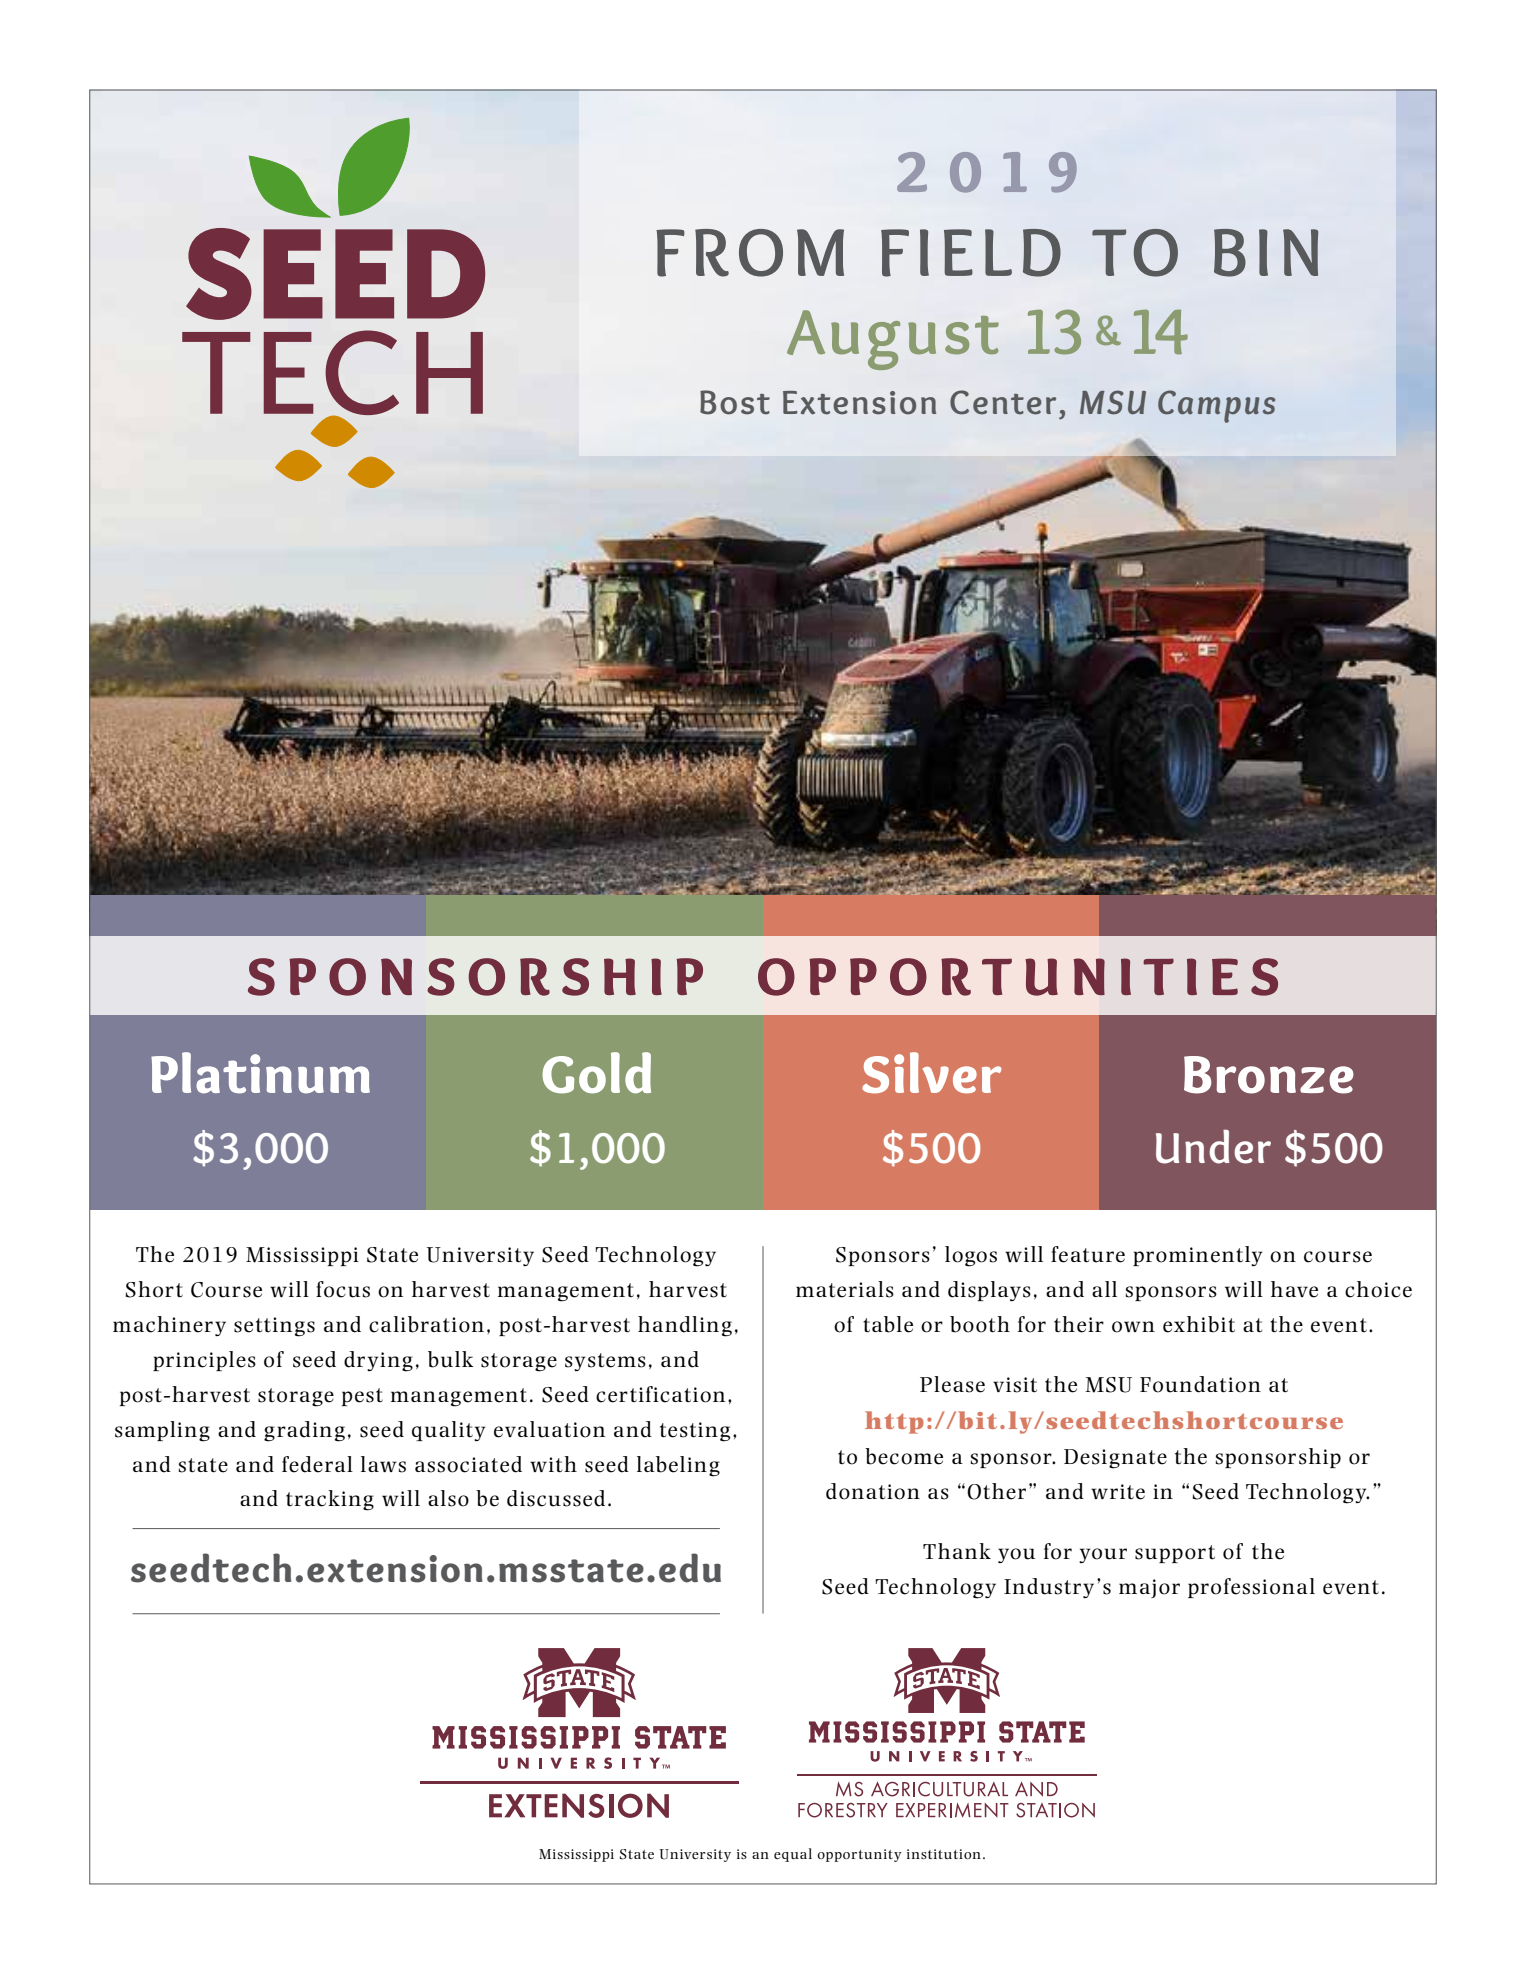  What do you see at coordinates (893, 340) in the document?
I see `August` at bounding box center [893, 340].
